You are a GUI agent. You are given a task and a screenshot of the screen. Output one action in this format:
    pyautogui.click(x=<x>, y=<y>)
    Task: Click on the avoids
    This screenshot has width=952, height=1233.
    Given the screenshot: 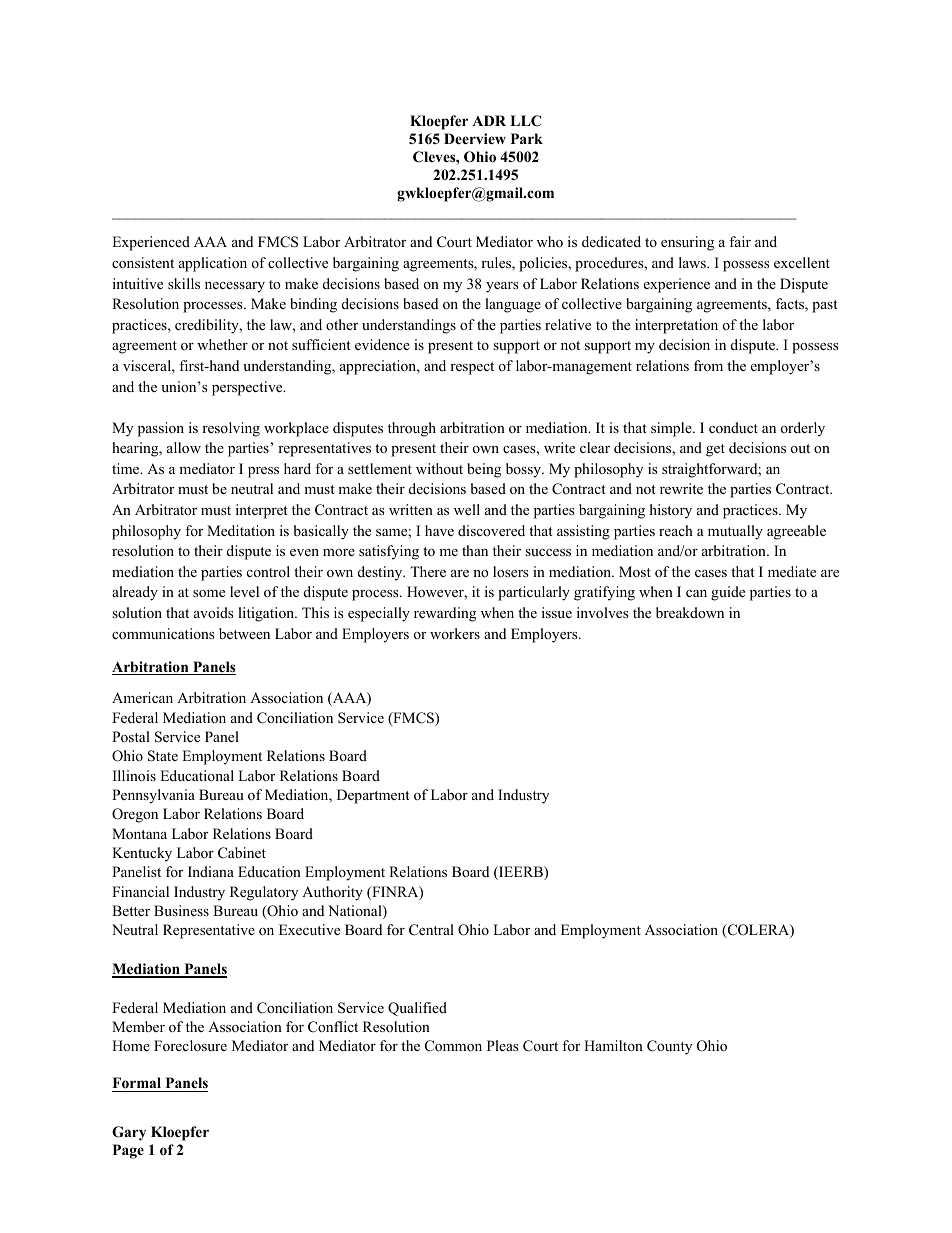 What is the action you would take?
    pyautogui.click(x=214, y=612)
